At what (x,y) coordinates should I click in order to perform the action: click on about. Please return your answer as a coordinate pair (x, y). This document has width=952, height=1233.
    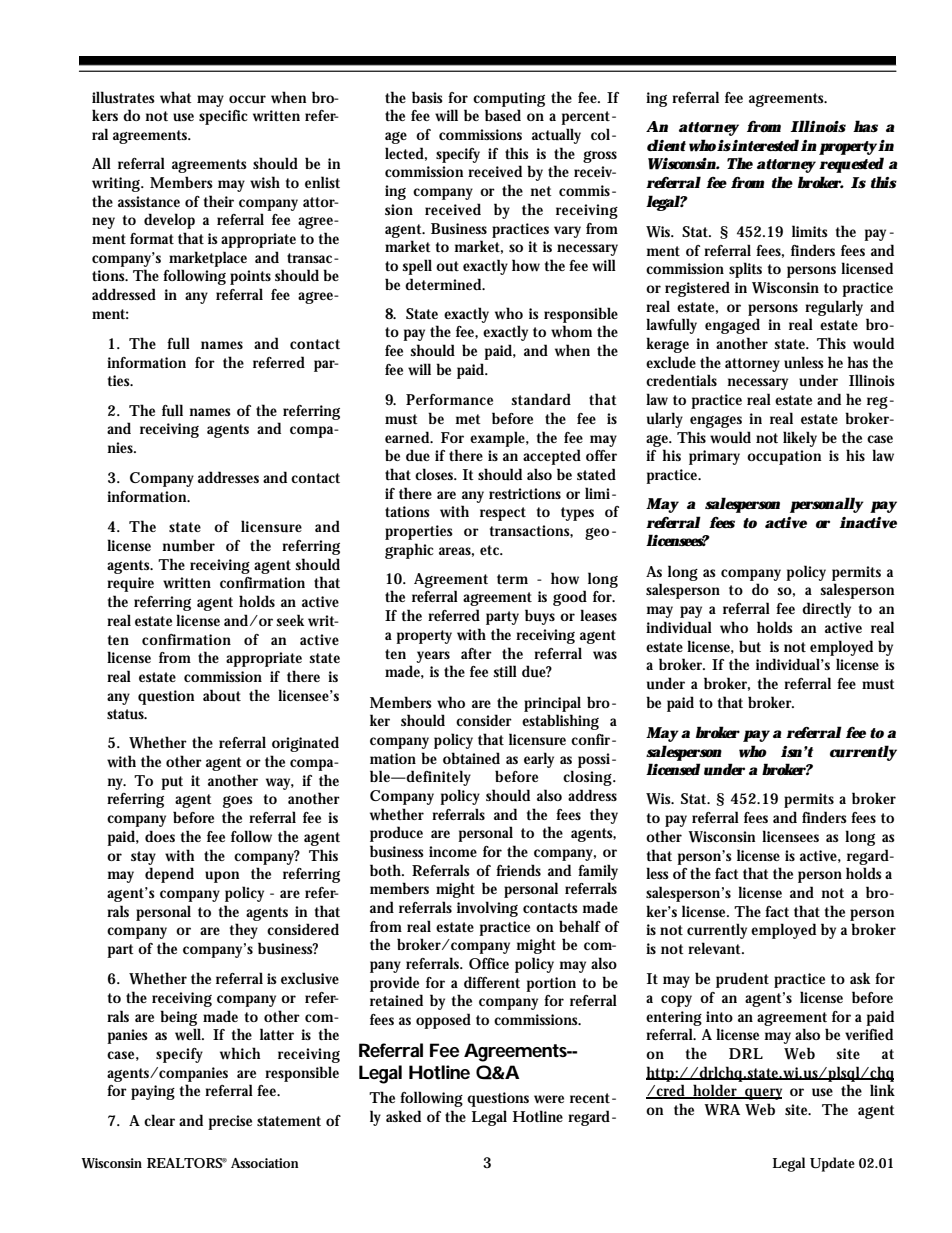
    Looking at the image, I should click on (222, 695).
